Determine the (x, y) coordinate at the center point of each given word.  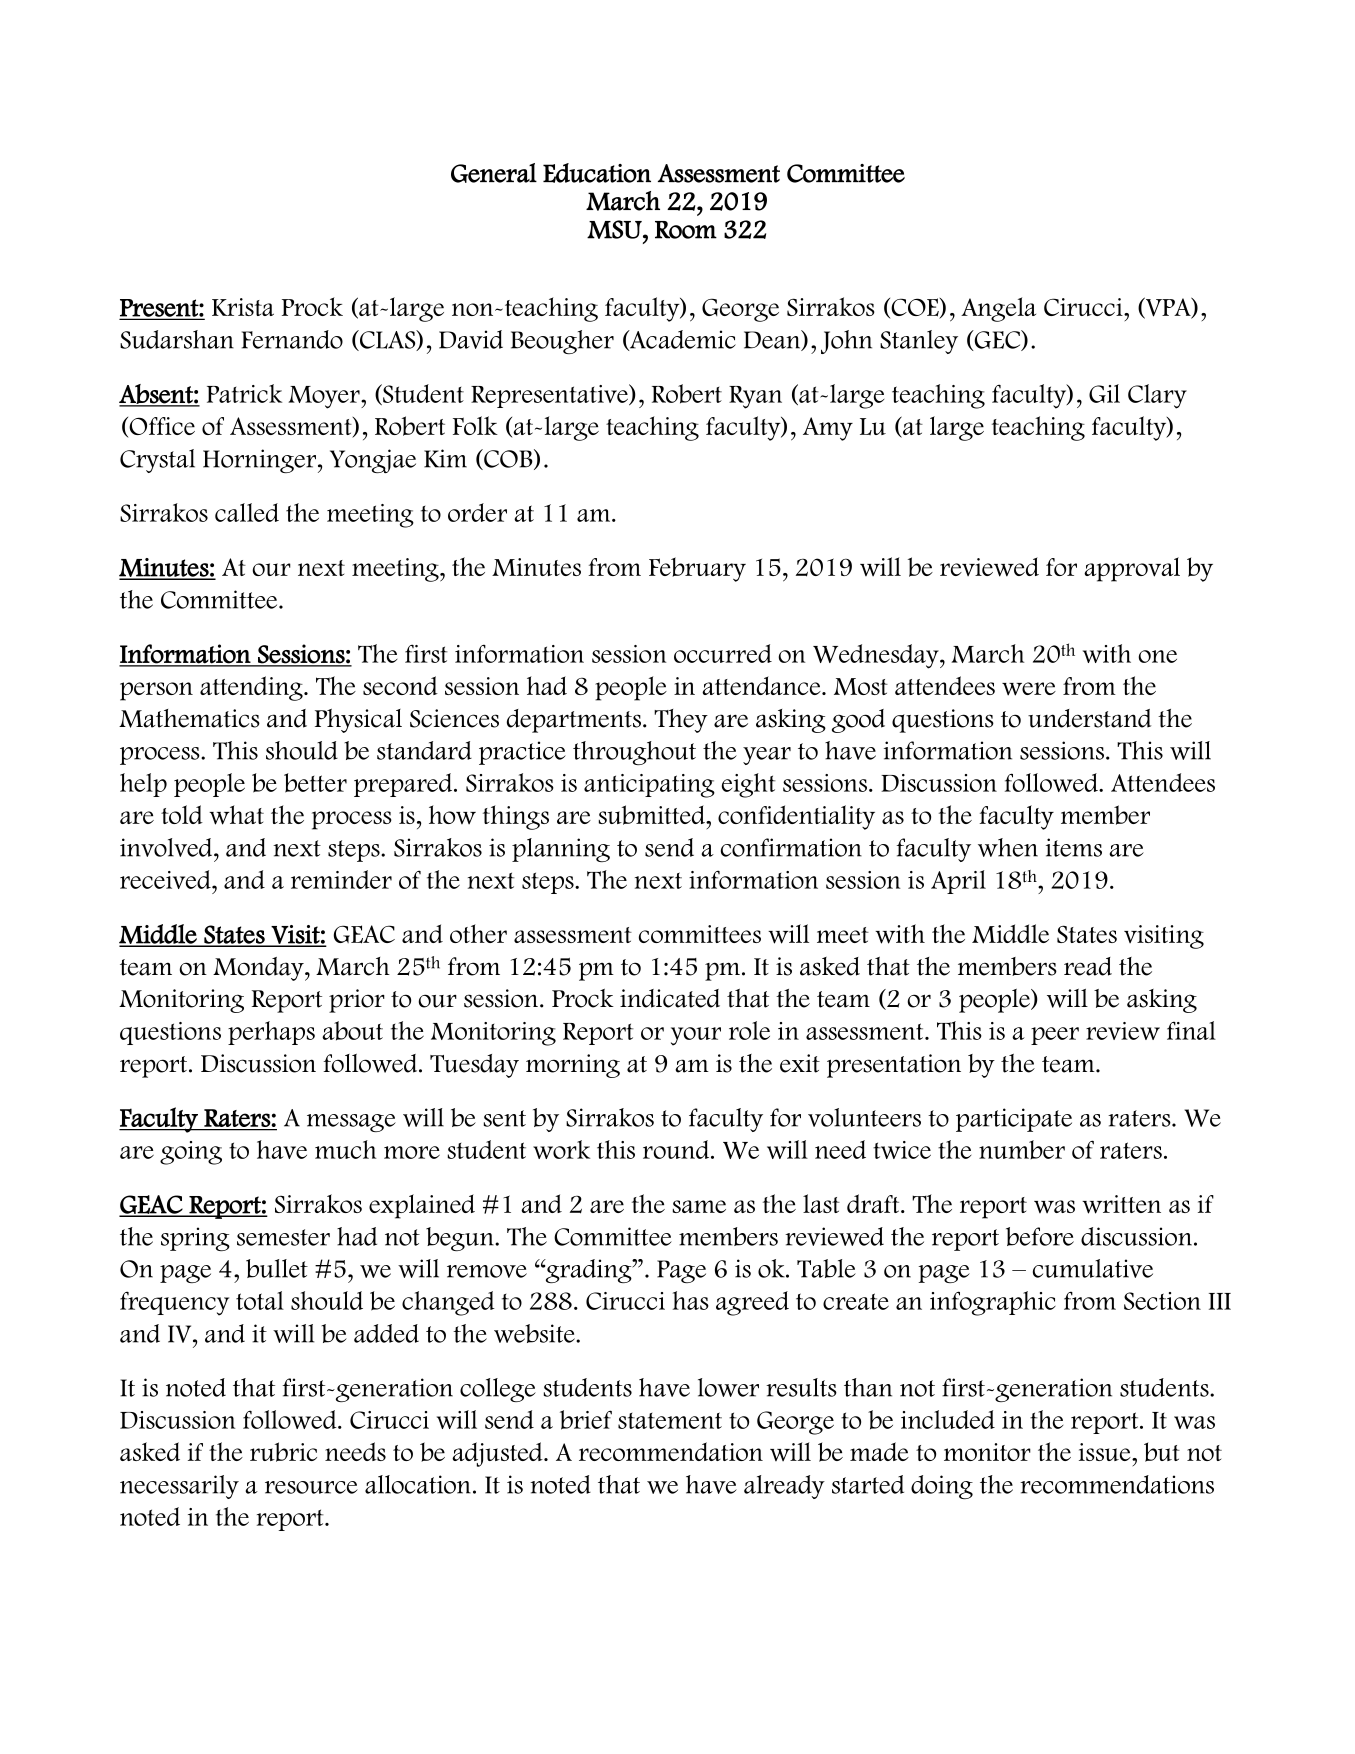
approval (1132, 569)
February (697, 569)
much (345, 1149)
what (236, 815)
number (1022, 1149)
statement (670, 1420)
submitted (653, 815)
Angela (998, 309)
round (677, 1149)
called (247, 512)
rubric (283, 1452)
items (1074, 847)
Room (686, 230)
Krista (243, 307)
